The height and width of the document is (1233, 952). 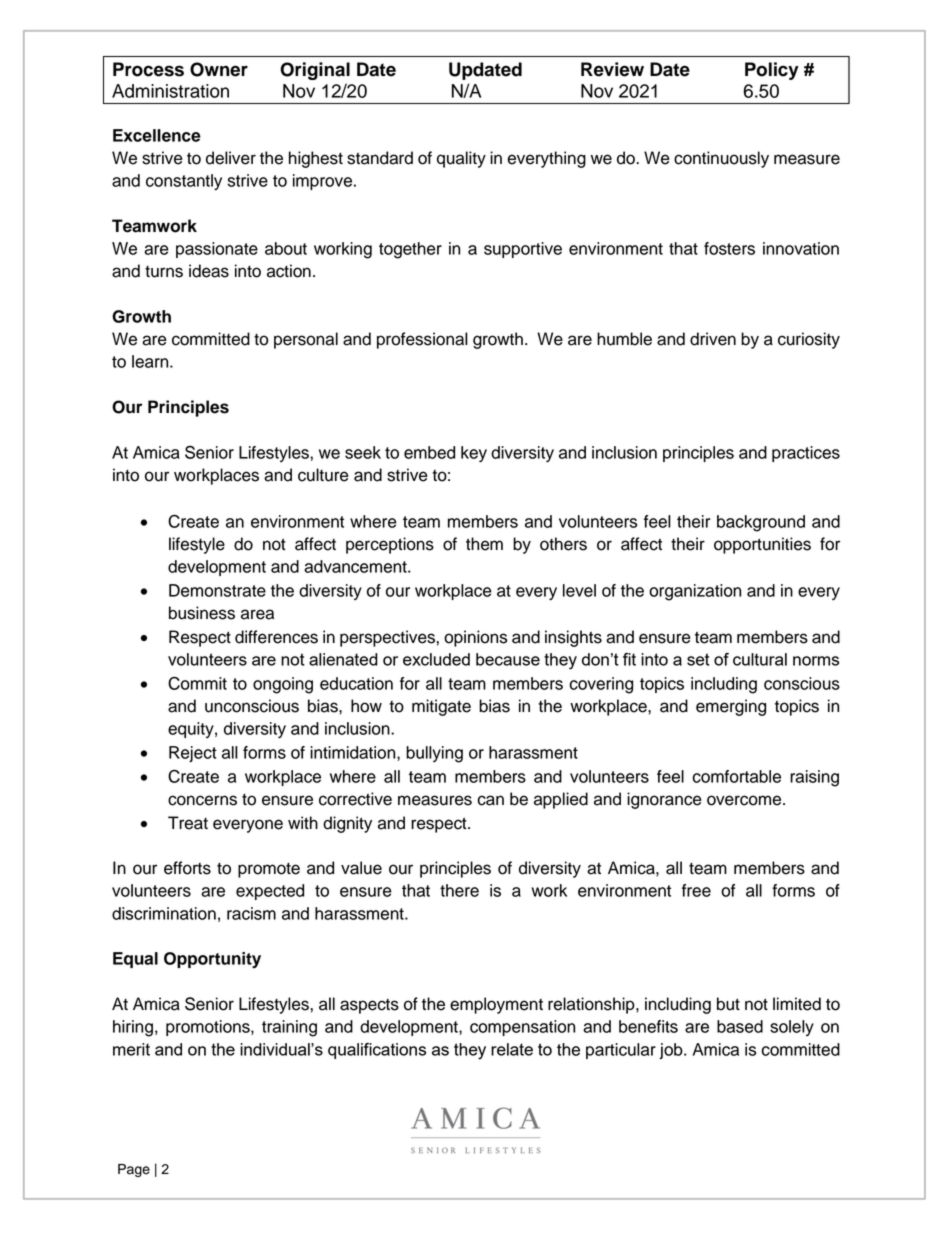 What do you see at coordinates (474, 454) in the document?
I see `key` at bounding box center [474, 454].
